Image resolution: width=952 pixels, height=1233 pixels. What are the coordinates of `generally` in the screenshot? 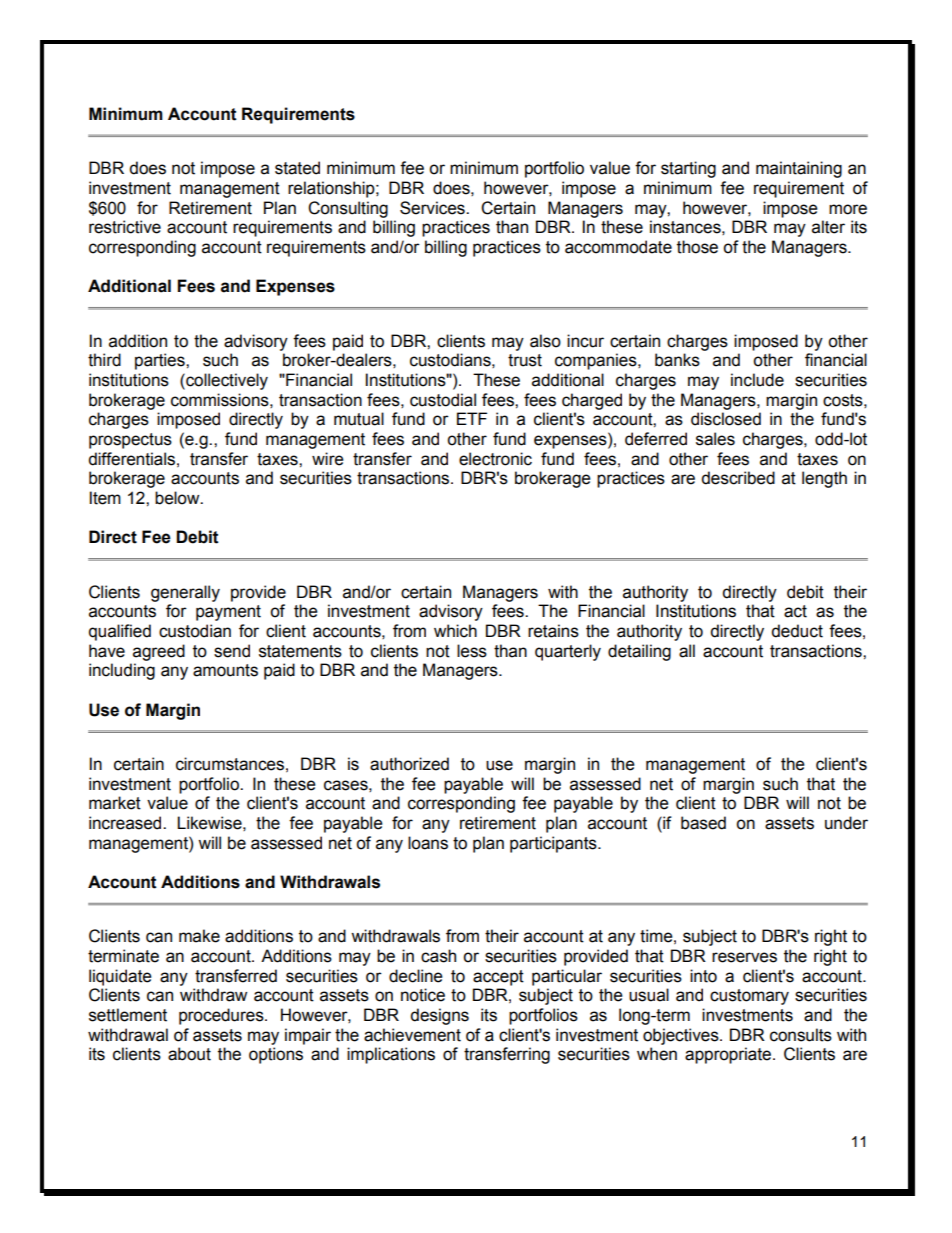 It's located at (185, 593).
